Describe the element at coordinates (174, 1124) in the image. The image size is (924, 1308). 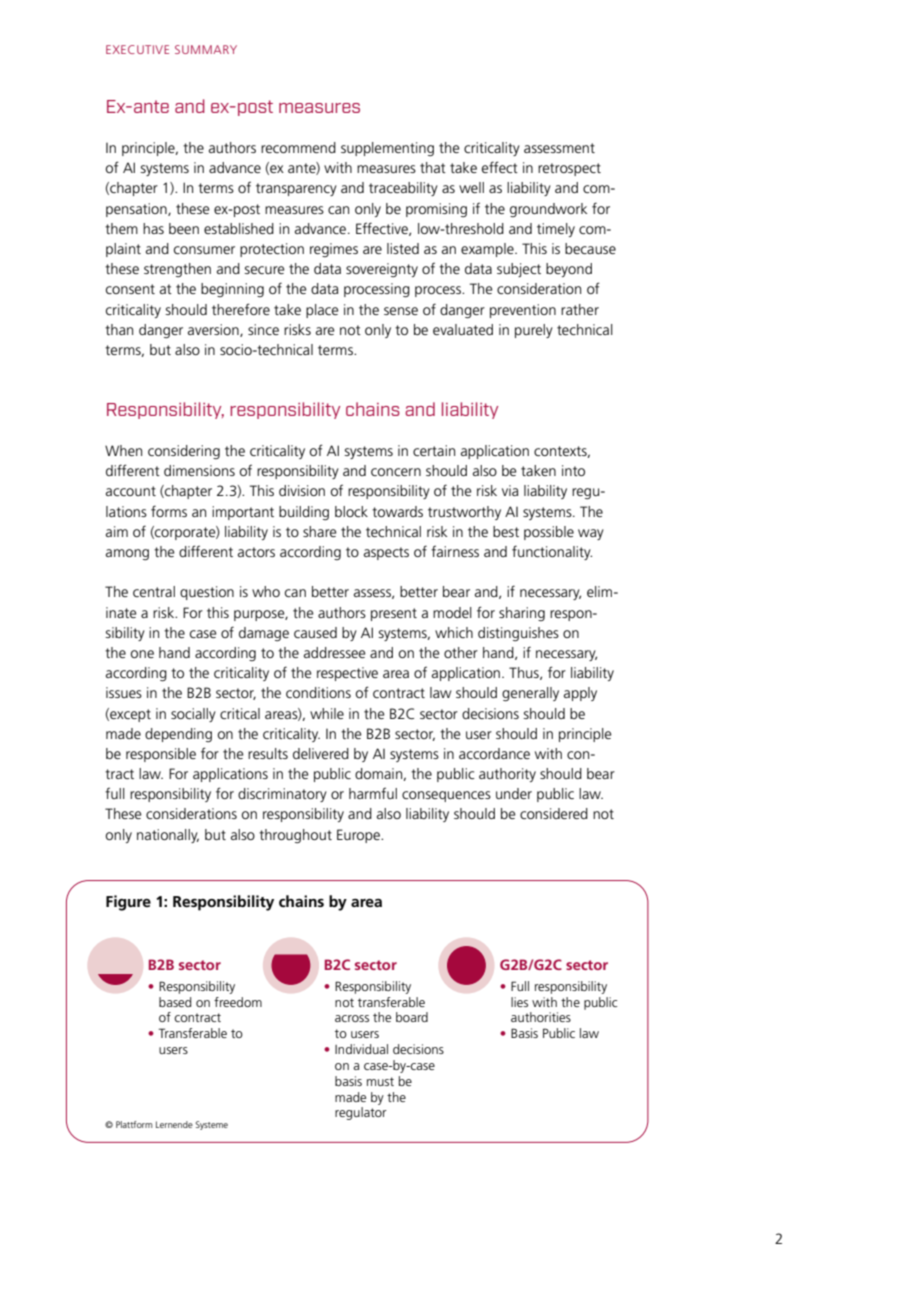
I see `Lernende` at that location.
